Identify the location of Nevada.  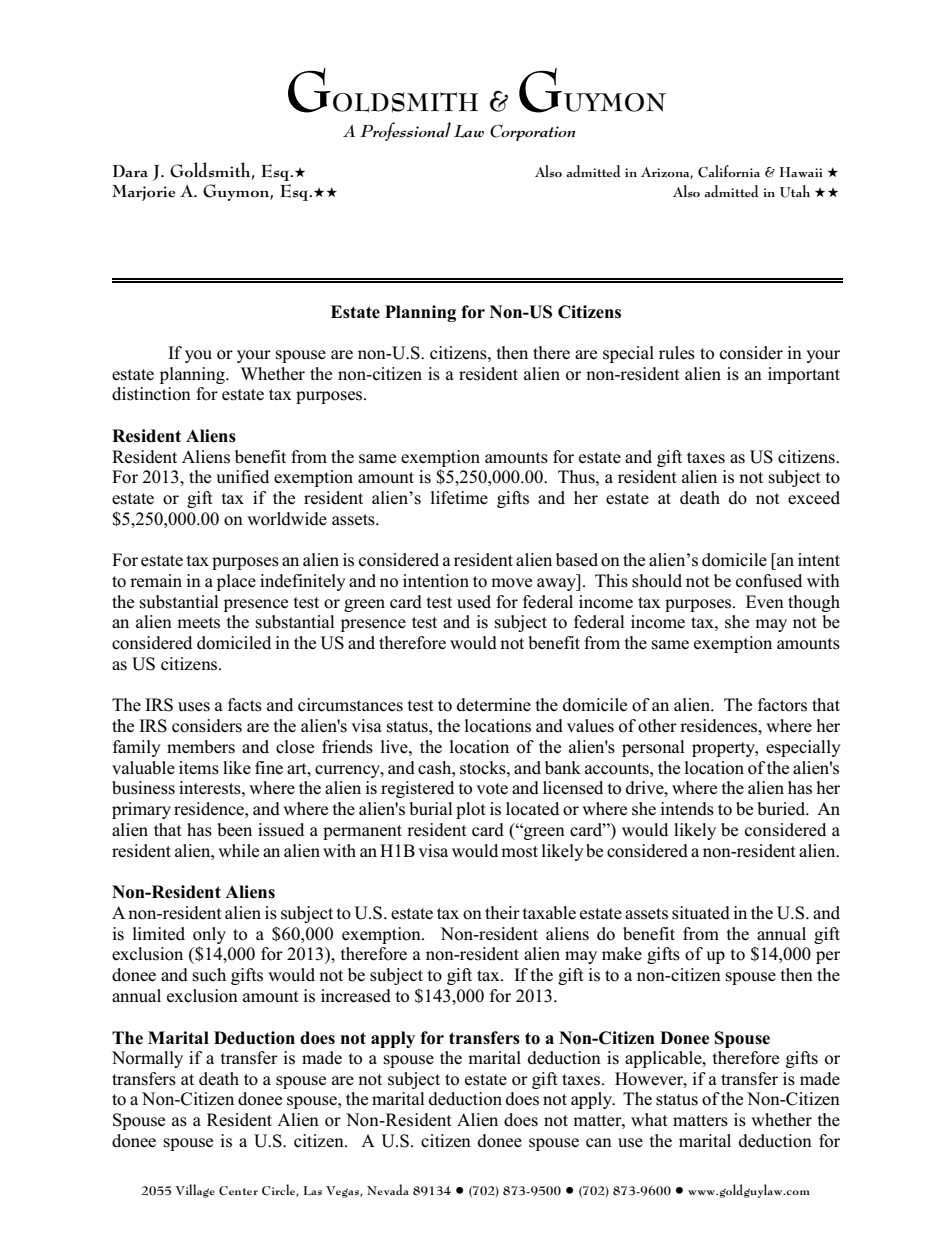
(388, 1189).
